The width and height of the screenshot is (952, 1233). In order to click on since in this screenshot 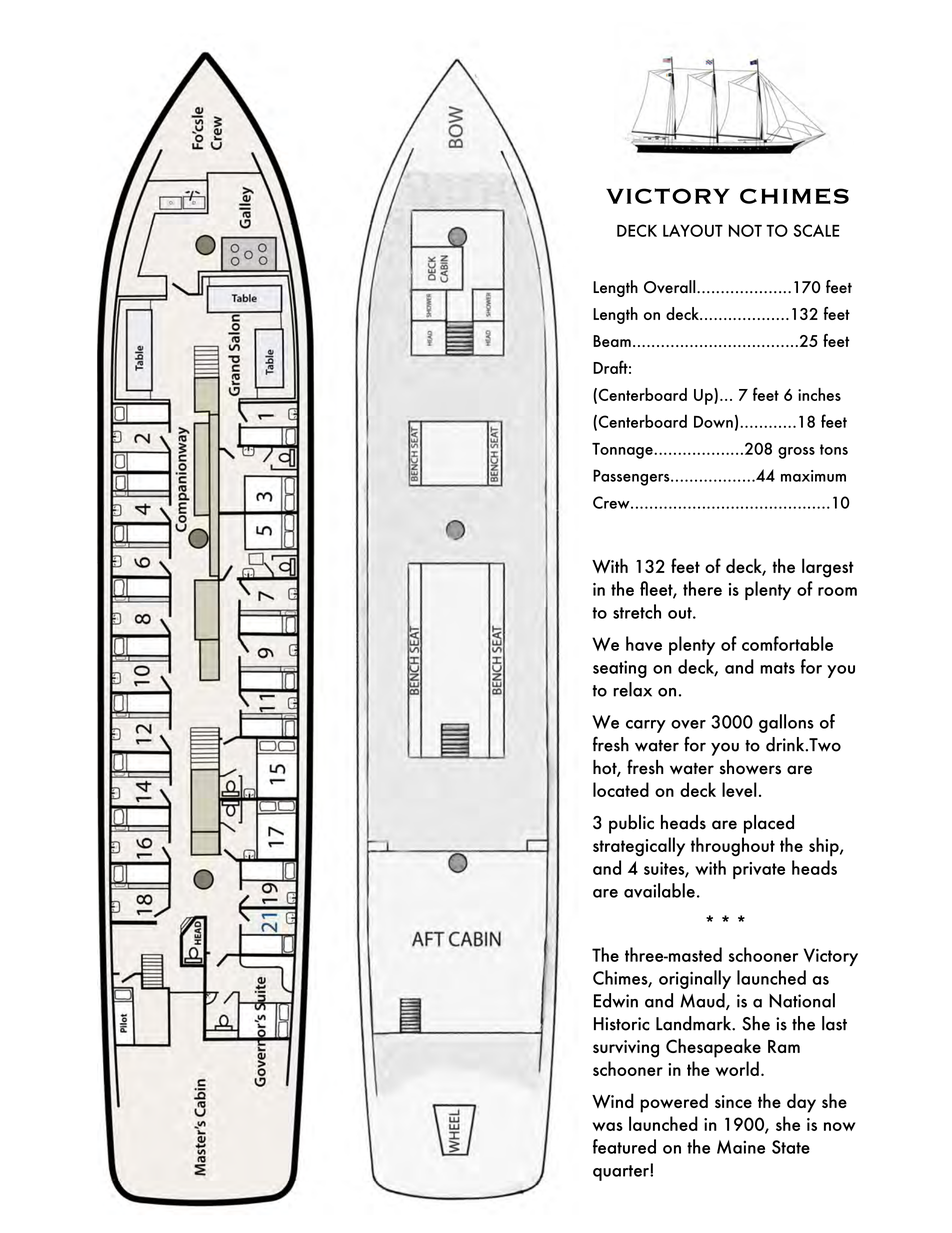, I will do `click(733, 1101)`.
